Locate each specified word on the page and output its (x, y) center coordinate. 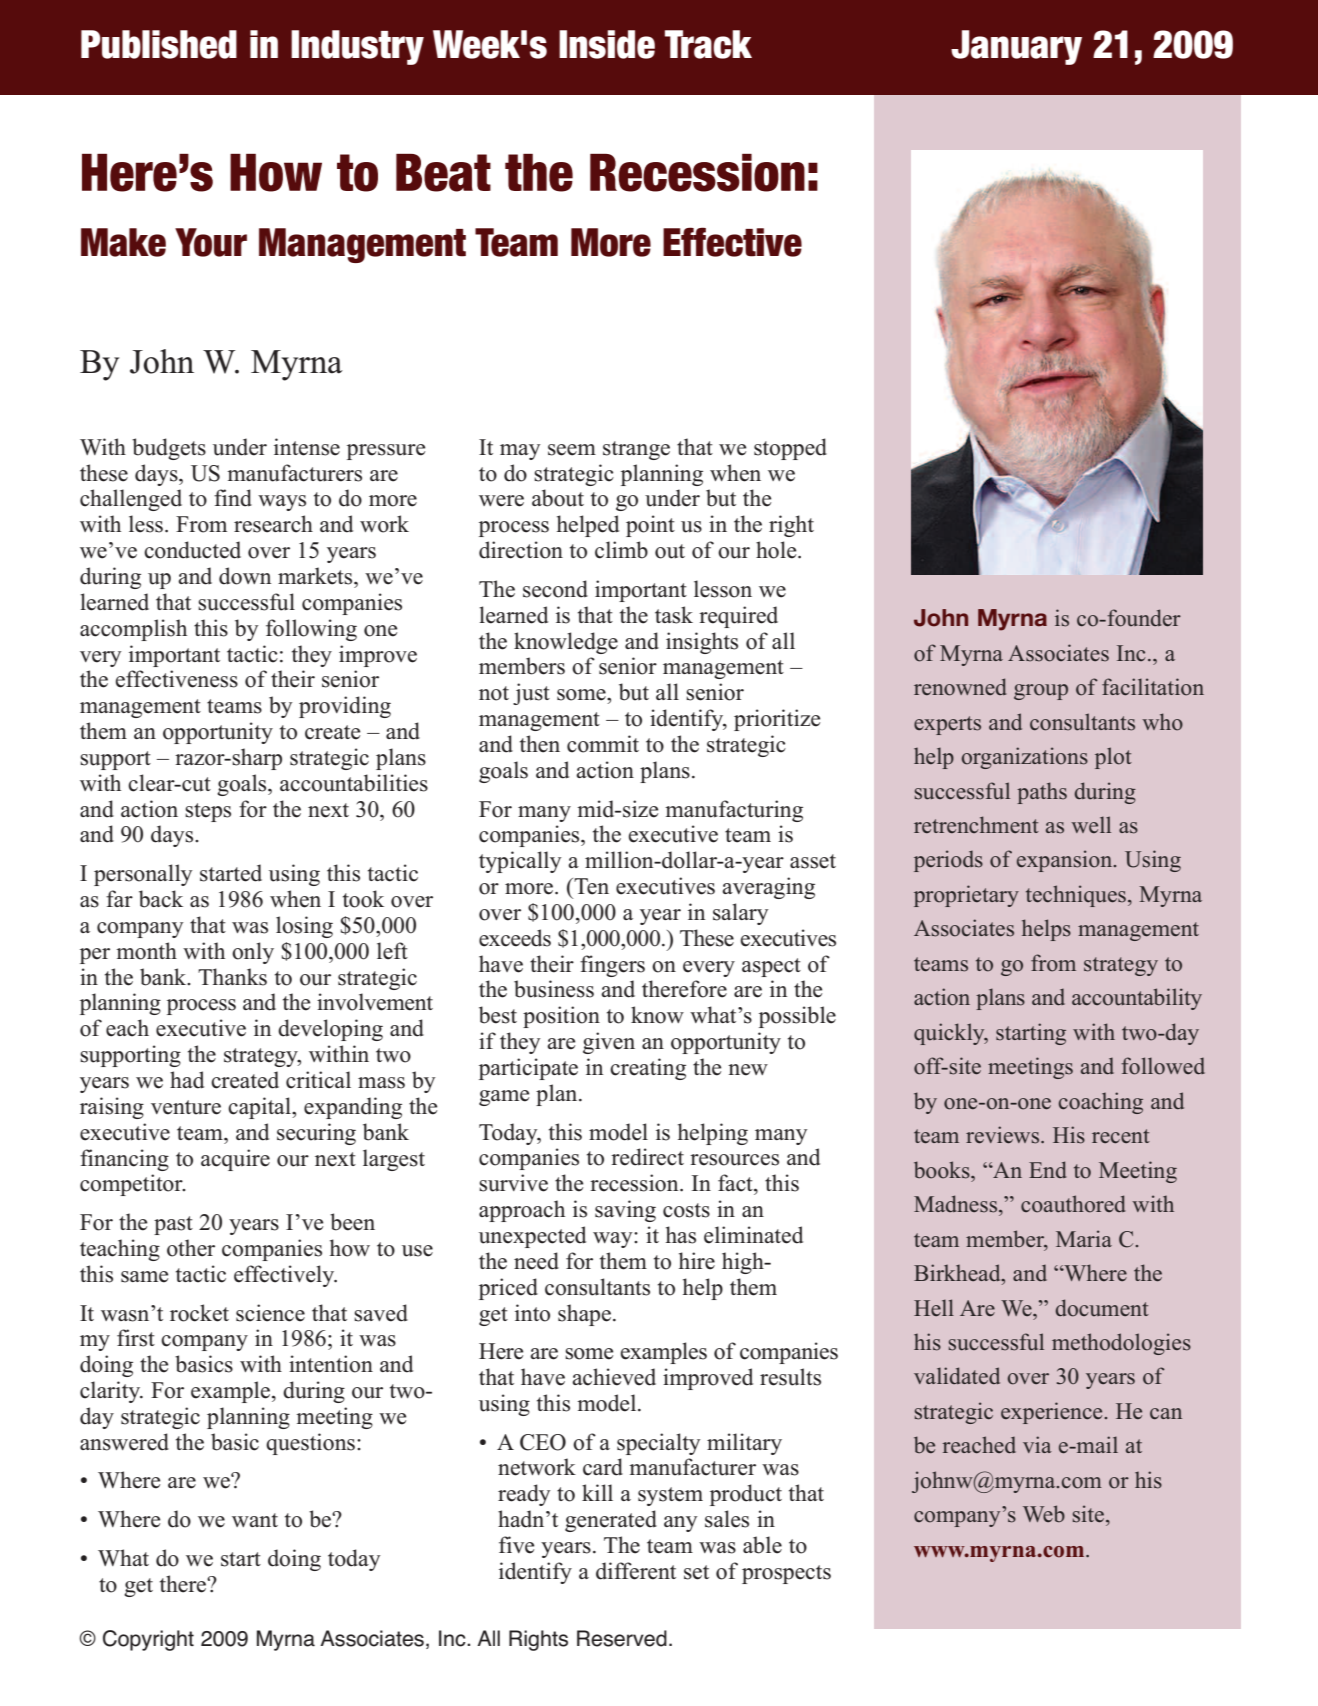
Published (159, 44)
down (245, 576)
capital (260, 1108)
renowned (960, 687)
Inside (607, 44)
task (674, 615)
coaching (1101, 1103)
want (255, 1520)
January (1016, 47)
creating (648, 1069)
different (636, 1571)
